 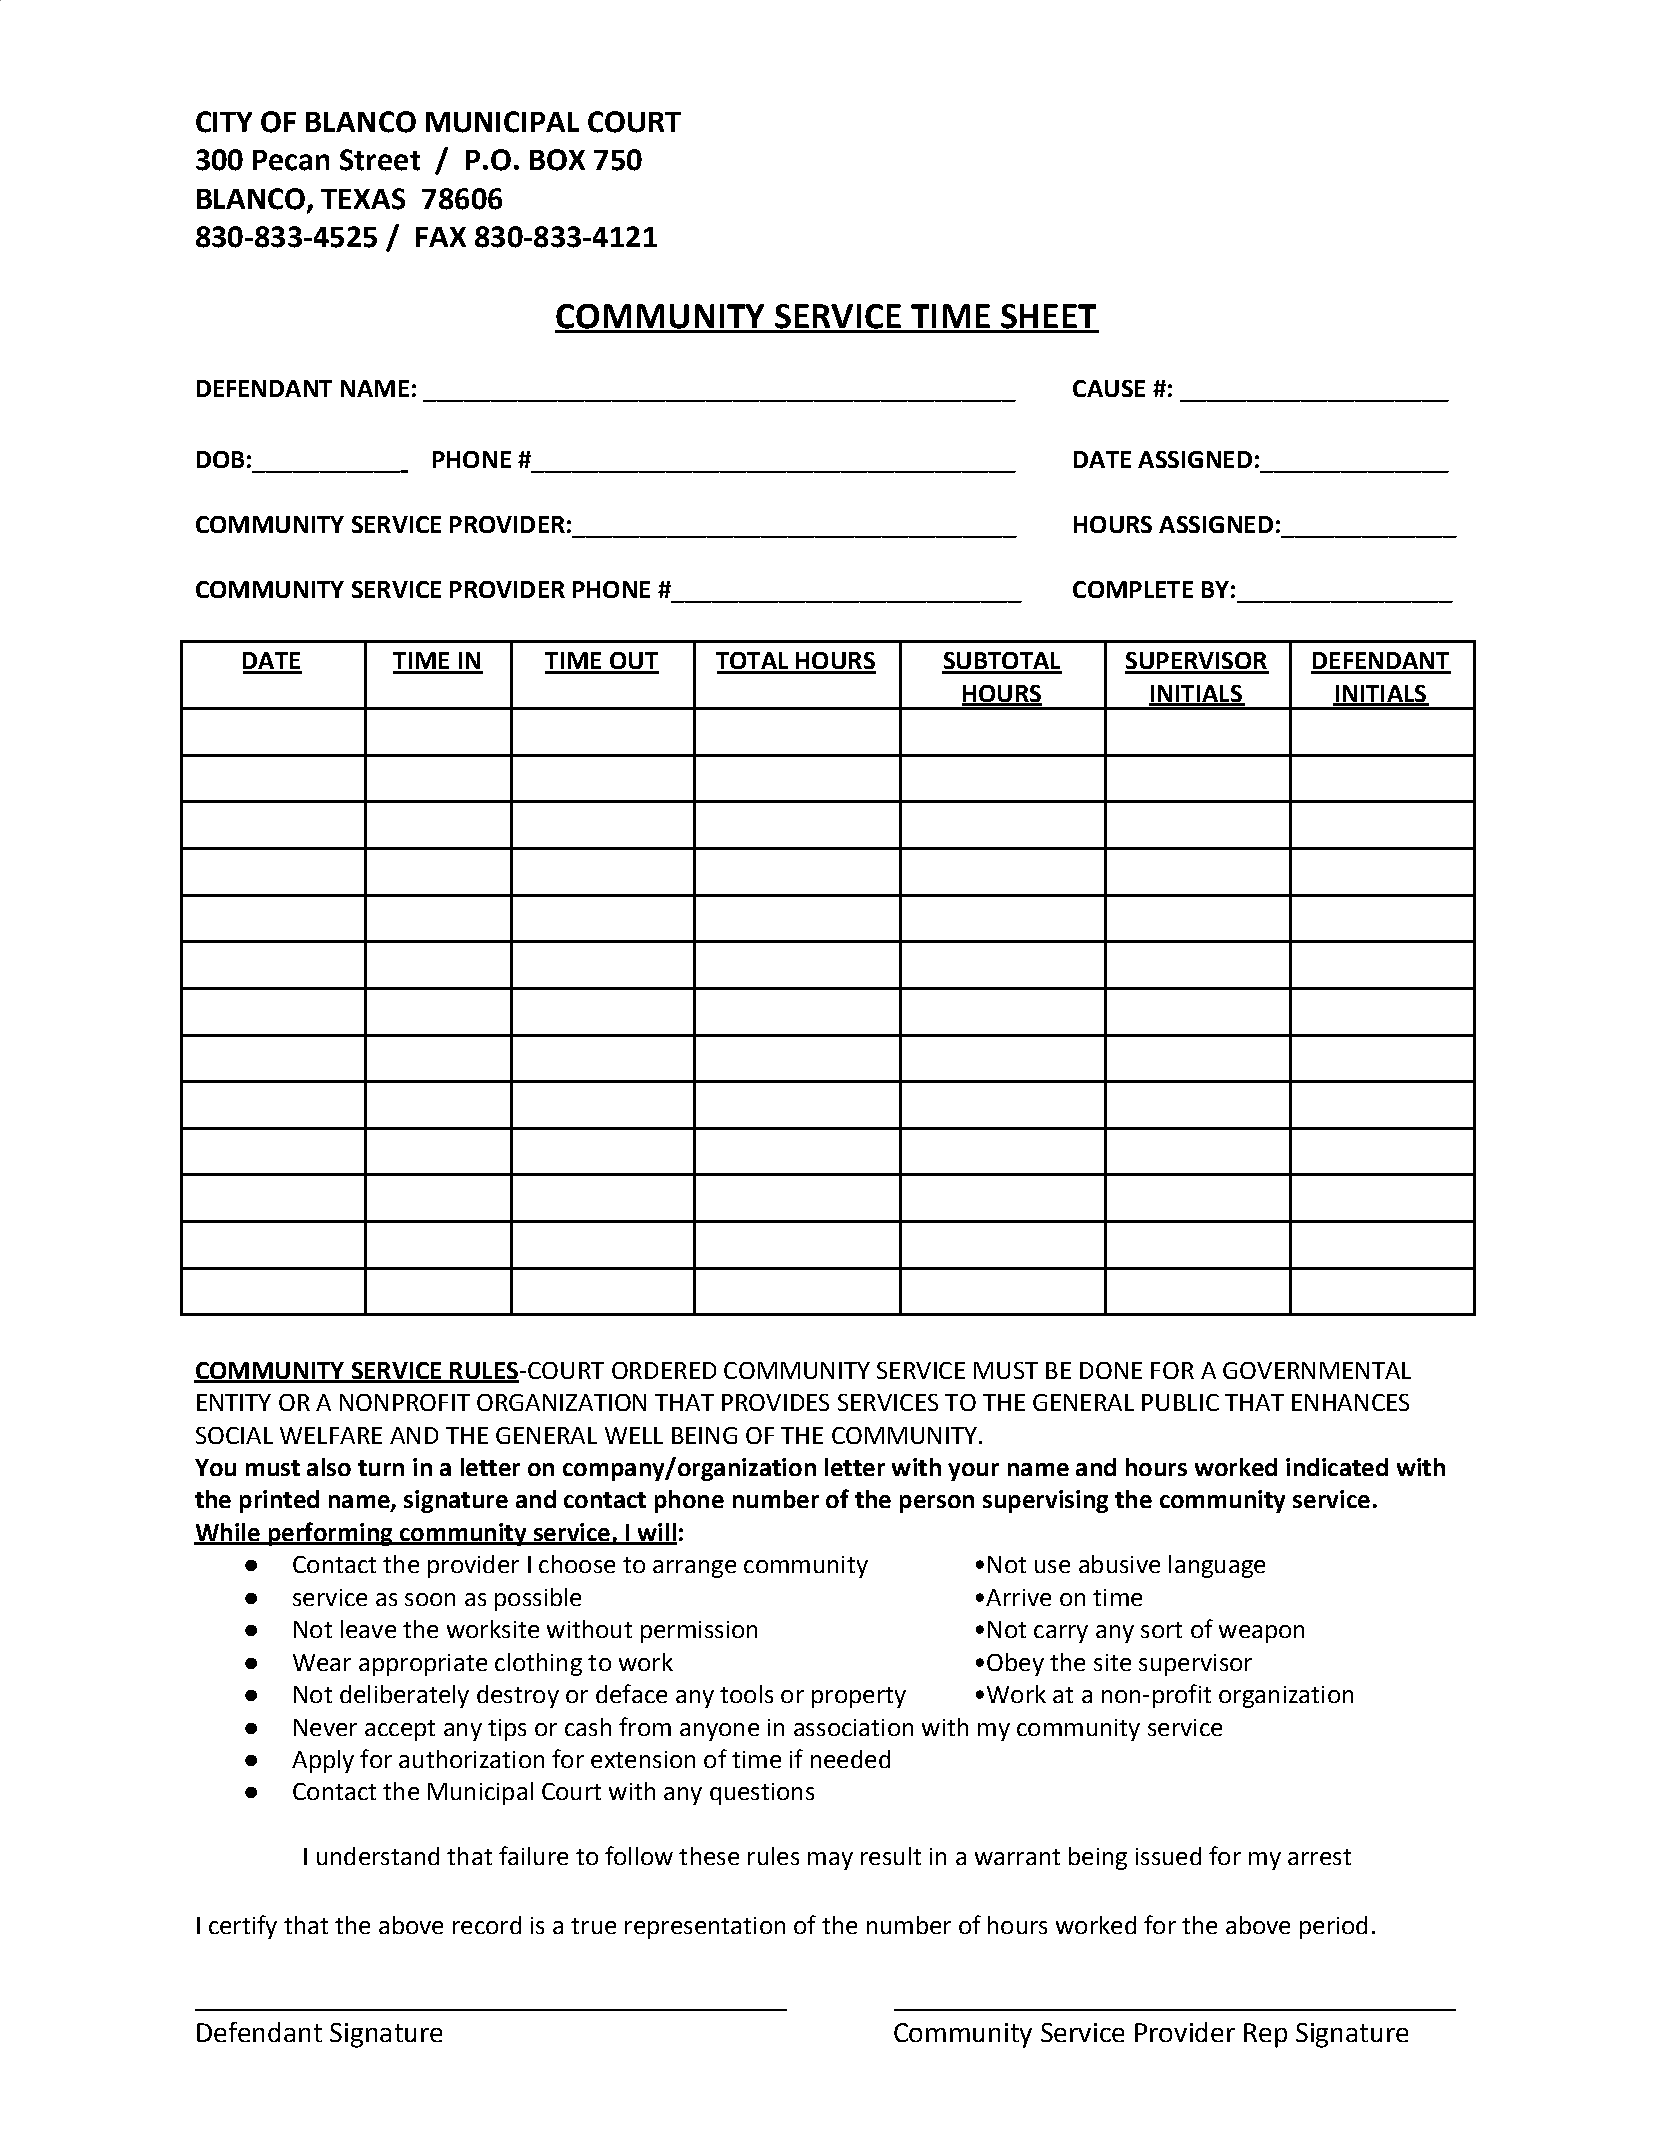 What do you see at coordinates (664, 1370) in the page?
I see `ORDERED` at bounding box center [664, 1370].
